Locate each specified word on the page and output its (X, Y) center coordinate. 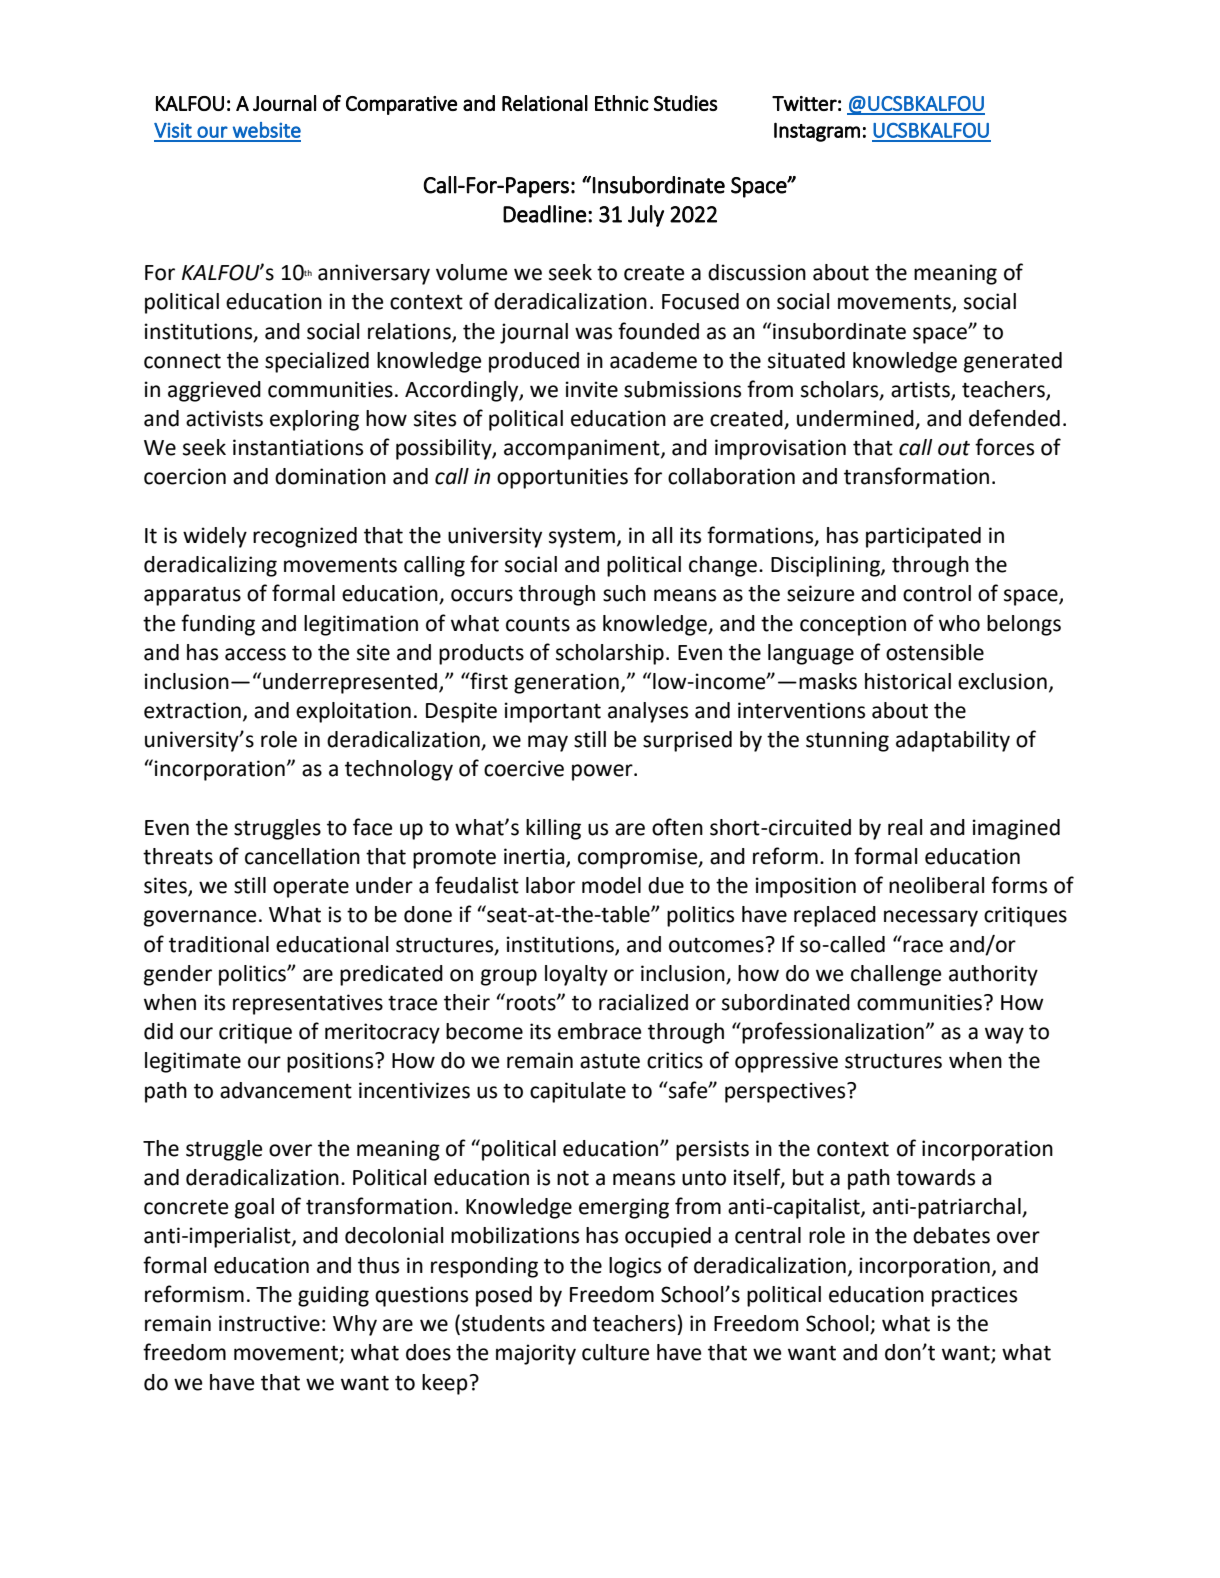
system (582, 538)
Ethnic (622, 103)
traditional (219, 944)
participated (923, 537)
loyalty (576, 975)
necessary (931, 918)
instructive (269, 1323)
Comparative (401, 105)
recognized (305, 537)
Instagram (817, 132)
